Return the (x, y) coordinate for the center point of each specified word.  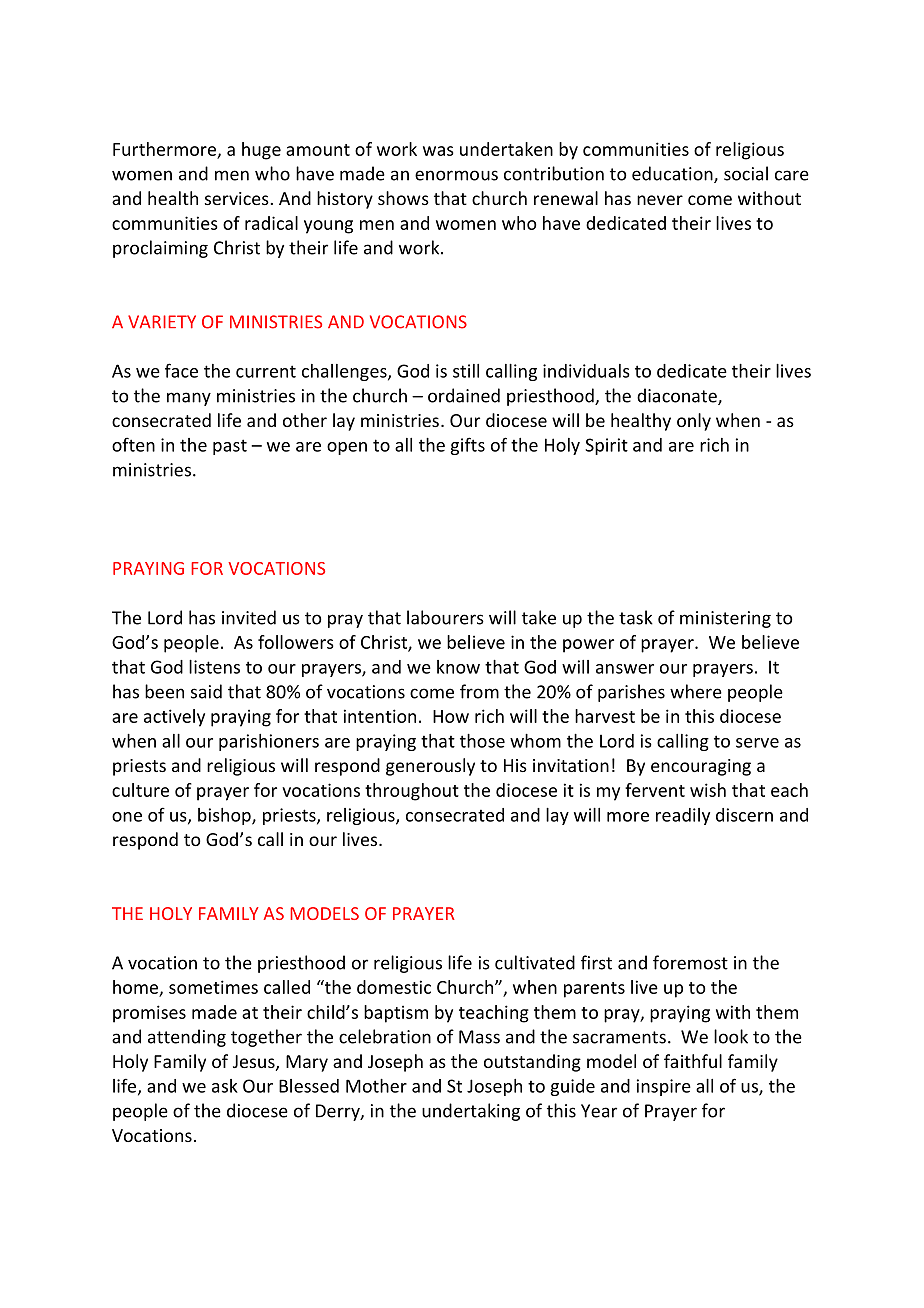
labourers (445, 617)
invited (249, 617)
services (238, 198)
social (746, 173)
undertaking (471, 1112)
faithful (693, 1061)
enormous (456, 175)
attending (187, 1038)
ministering (725, 619)
